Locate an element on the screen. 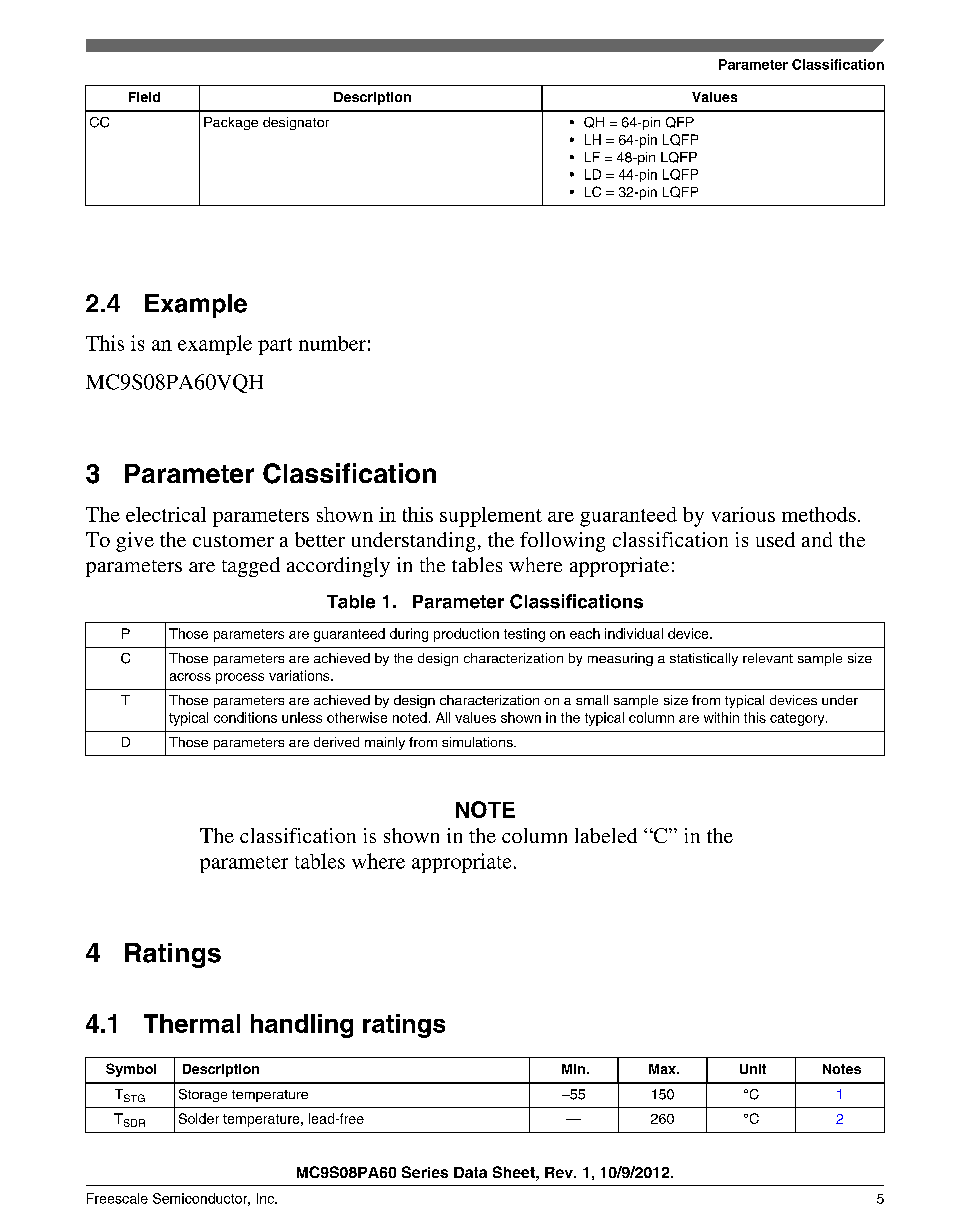 The image size is (970, 1232). electrical is located at coordinates (166, 514).
